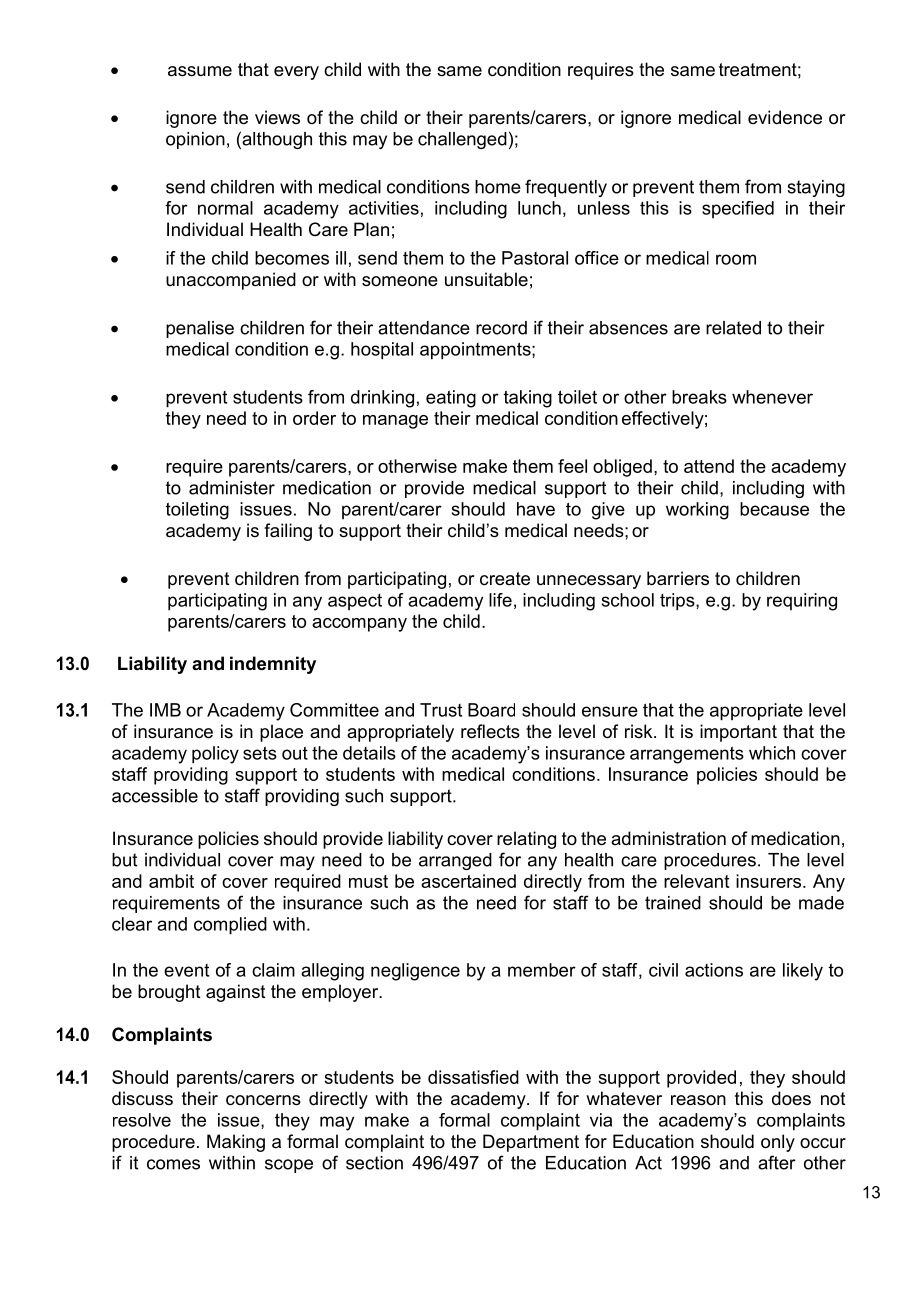 This document has height=1307, width=924. I want to click on evidence, so click(785, 117).
